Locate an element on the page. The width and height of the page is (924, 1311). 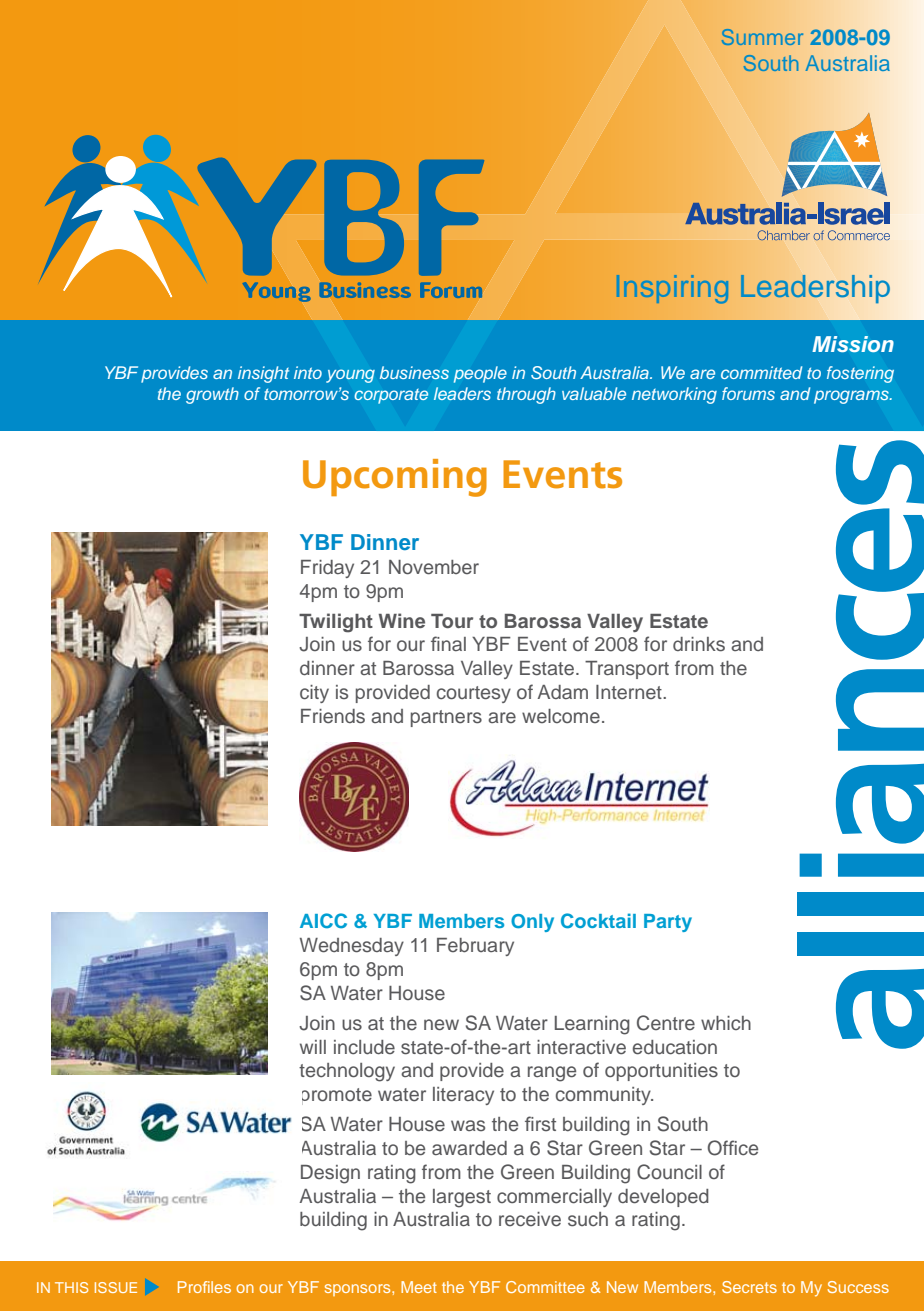
city is located at coordinates (314, 694).
